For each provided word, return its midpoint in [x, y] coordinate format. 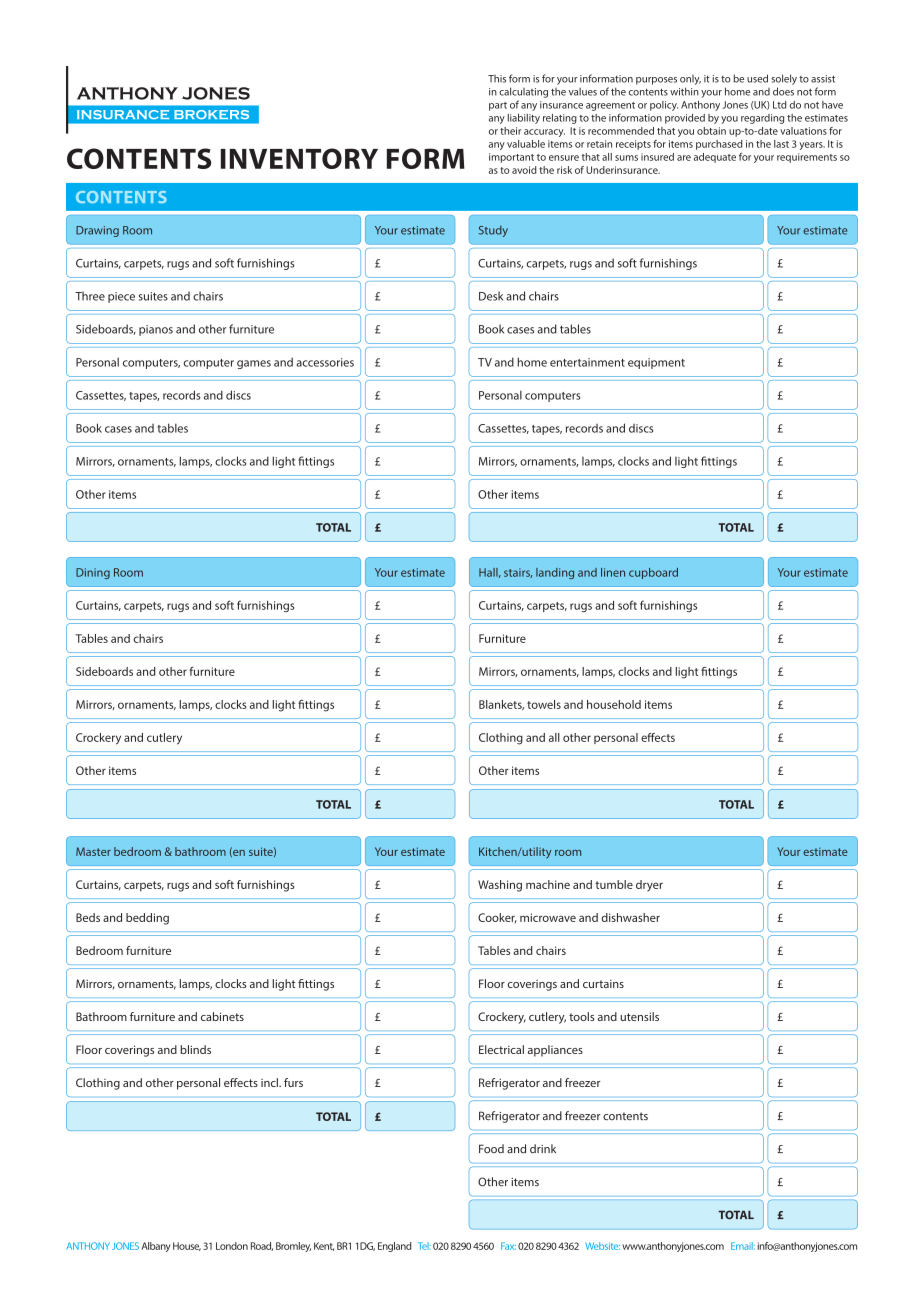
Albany [156, 1247]
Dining [93, 573]
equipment [656, 363]
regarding [762, 119]
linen [613, 572]
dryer [649, 886]
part [498, 106]
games [254, 364]
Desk [491, 296]
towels [544, 704]
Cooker [497, 918]
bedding [147, 919]
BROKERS [211, 114]
